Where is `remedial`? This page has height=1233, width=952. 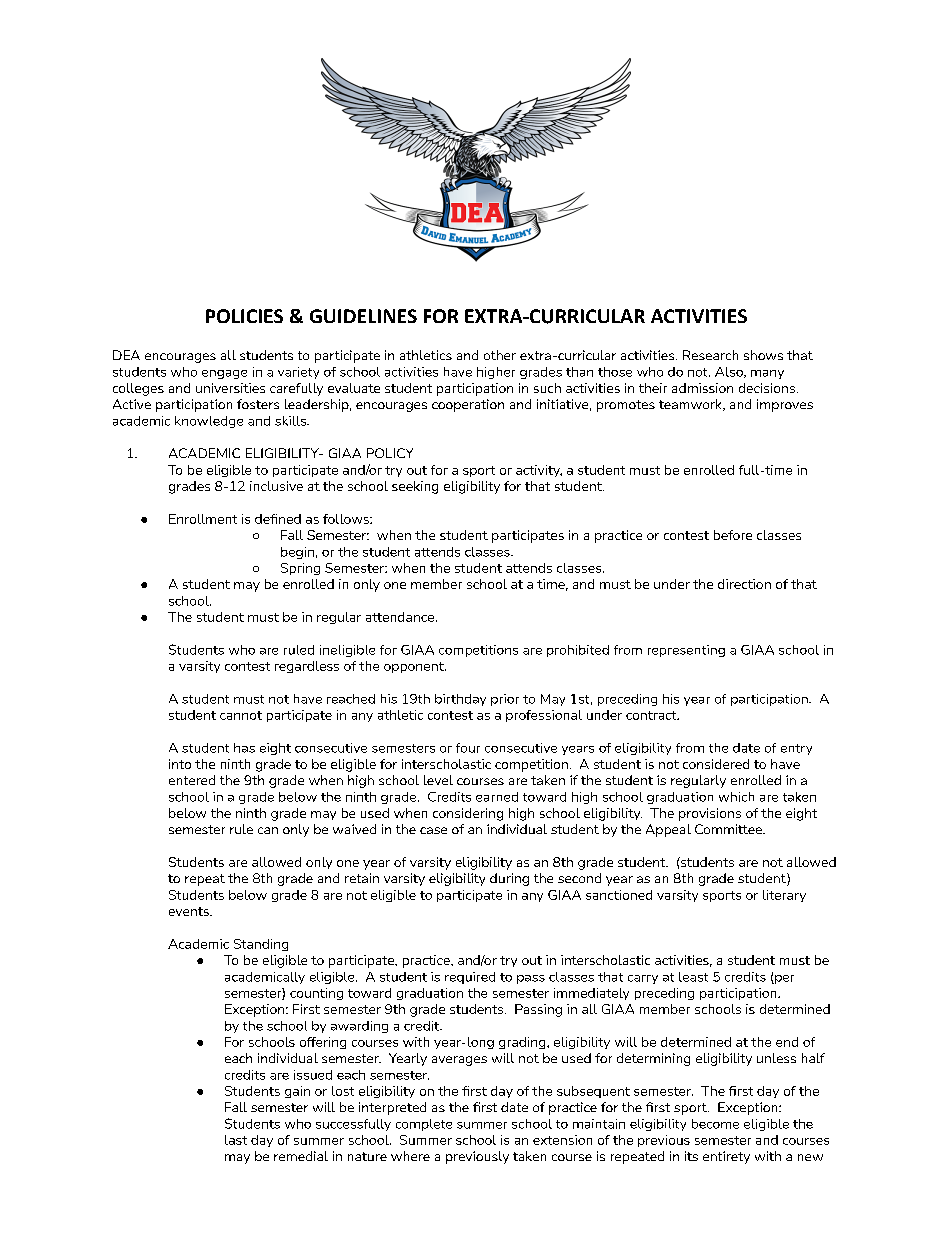
remedial is located at coordinates (301, 1156).
